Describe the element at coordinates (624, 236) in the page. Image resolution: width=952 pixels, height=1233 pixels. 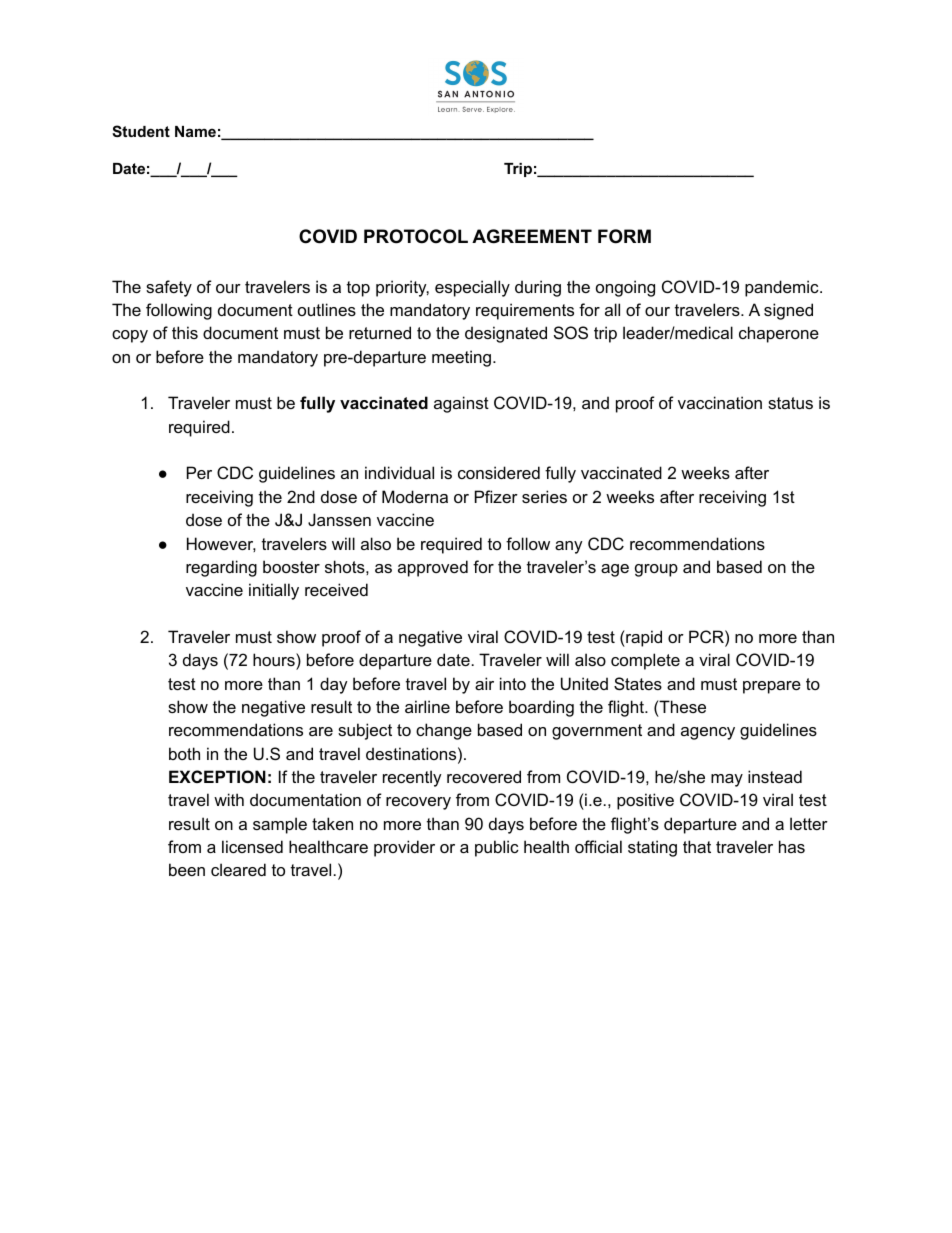
I see `FORM` at that location.
